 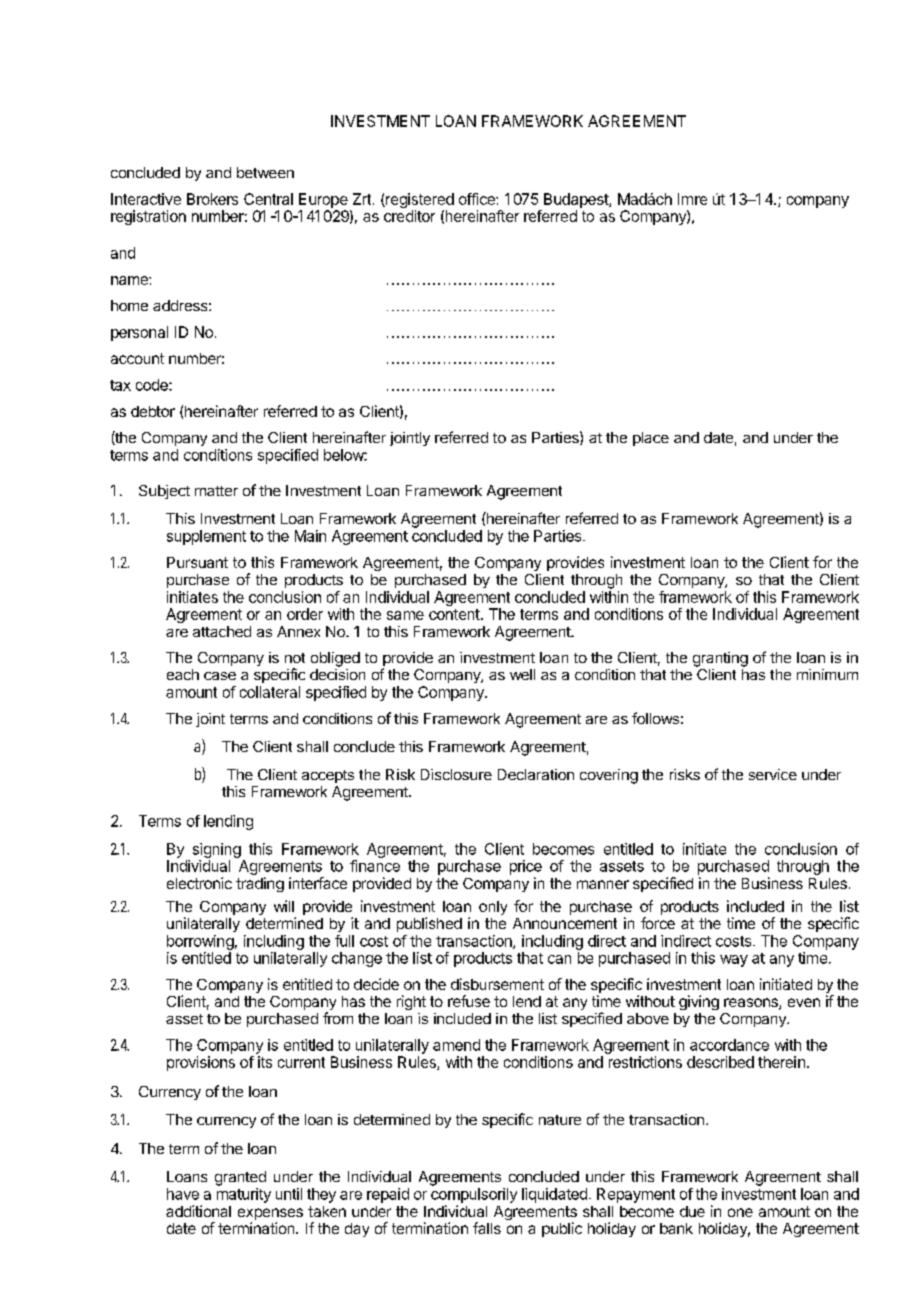 I want to click on place, so click(x=651, y=439).
